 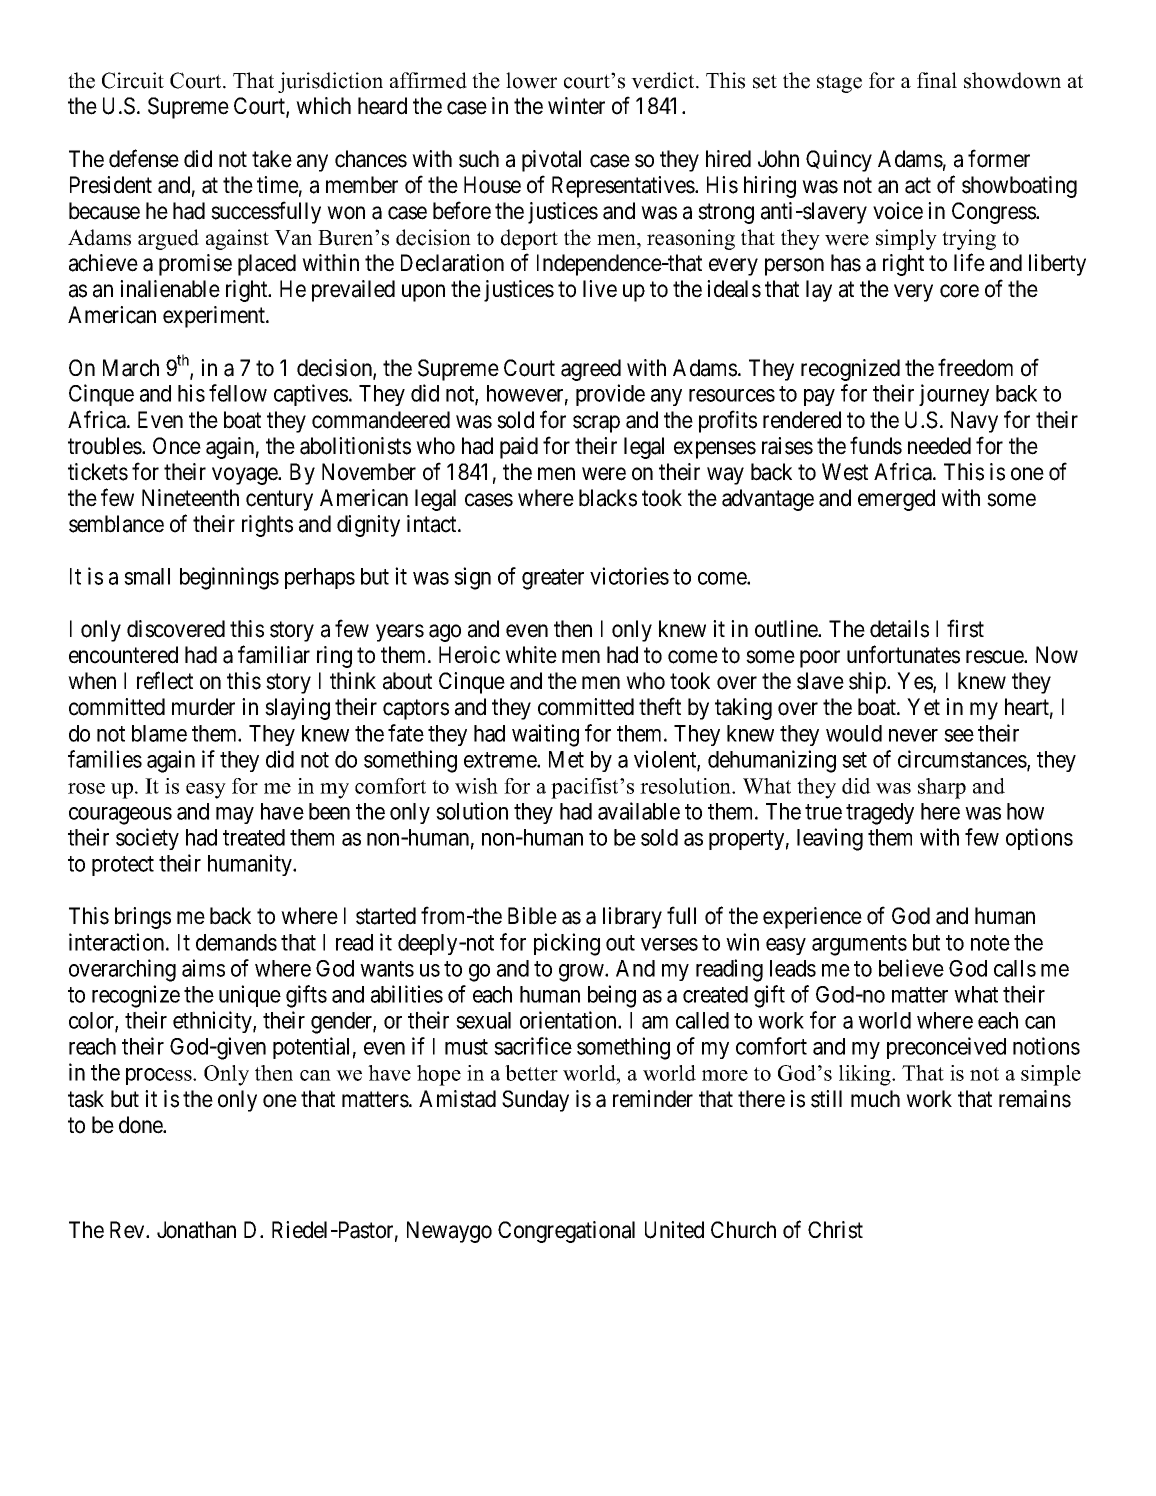 I want to click on reflect, so click(x=165, y=680).
